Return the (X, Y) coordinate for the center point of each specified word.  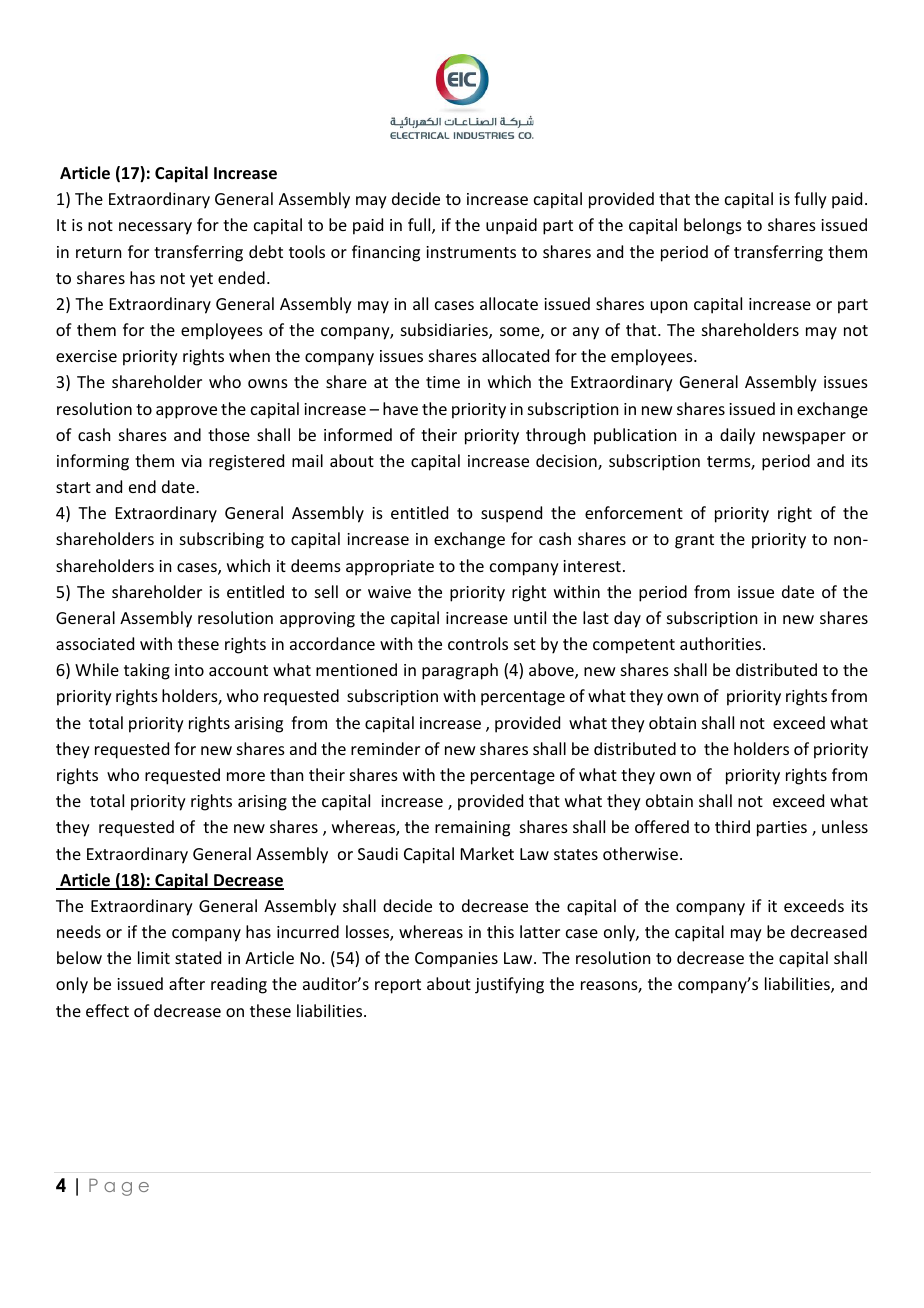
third (732, 826)
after (187, 983)
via (191, 461)
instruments (471, 252)
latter (540, 931)
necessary (155, 228)
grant (694, 541)
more (246, 776)
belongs (713, 226)
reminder (385, 748)
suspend (511, 514)
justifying (509, 985)
